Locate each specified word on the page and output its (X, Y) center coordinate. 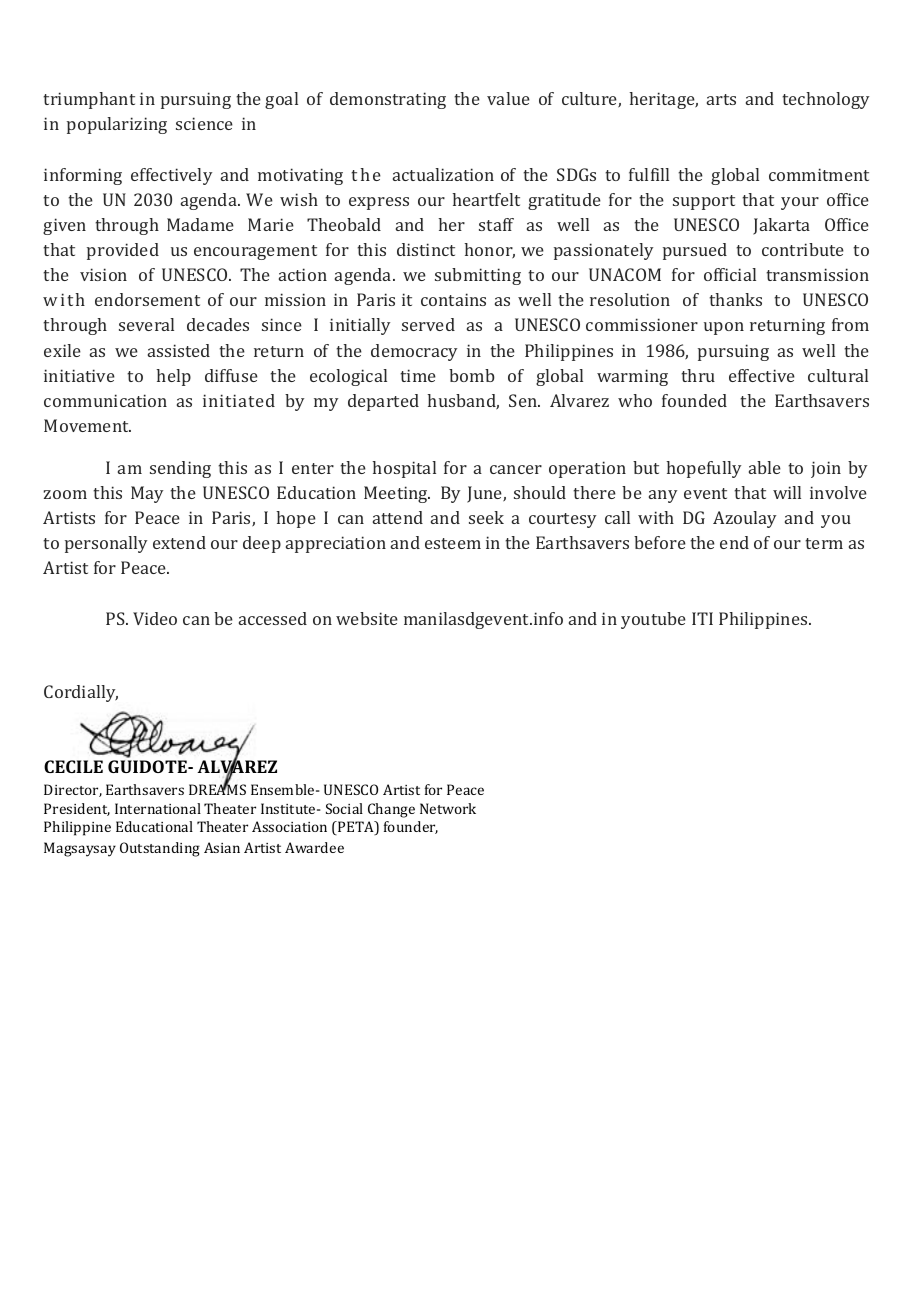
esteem (453, 543)
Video (155, 618)
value (508, 98)
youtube (653, 620)
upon (724, 328)
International (158, 808)
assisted (179, 350)
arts (721, 99)
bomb (472, 375)
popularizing (117, 125)
